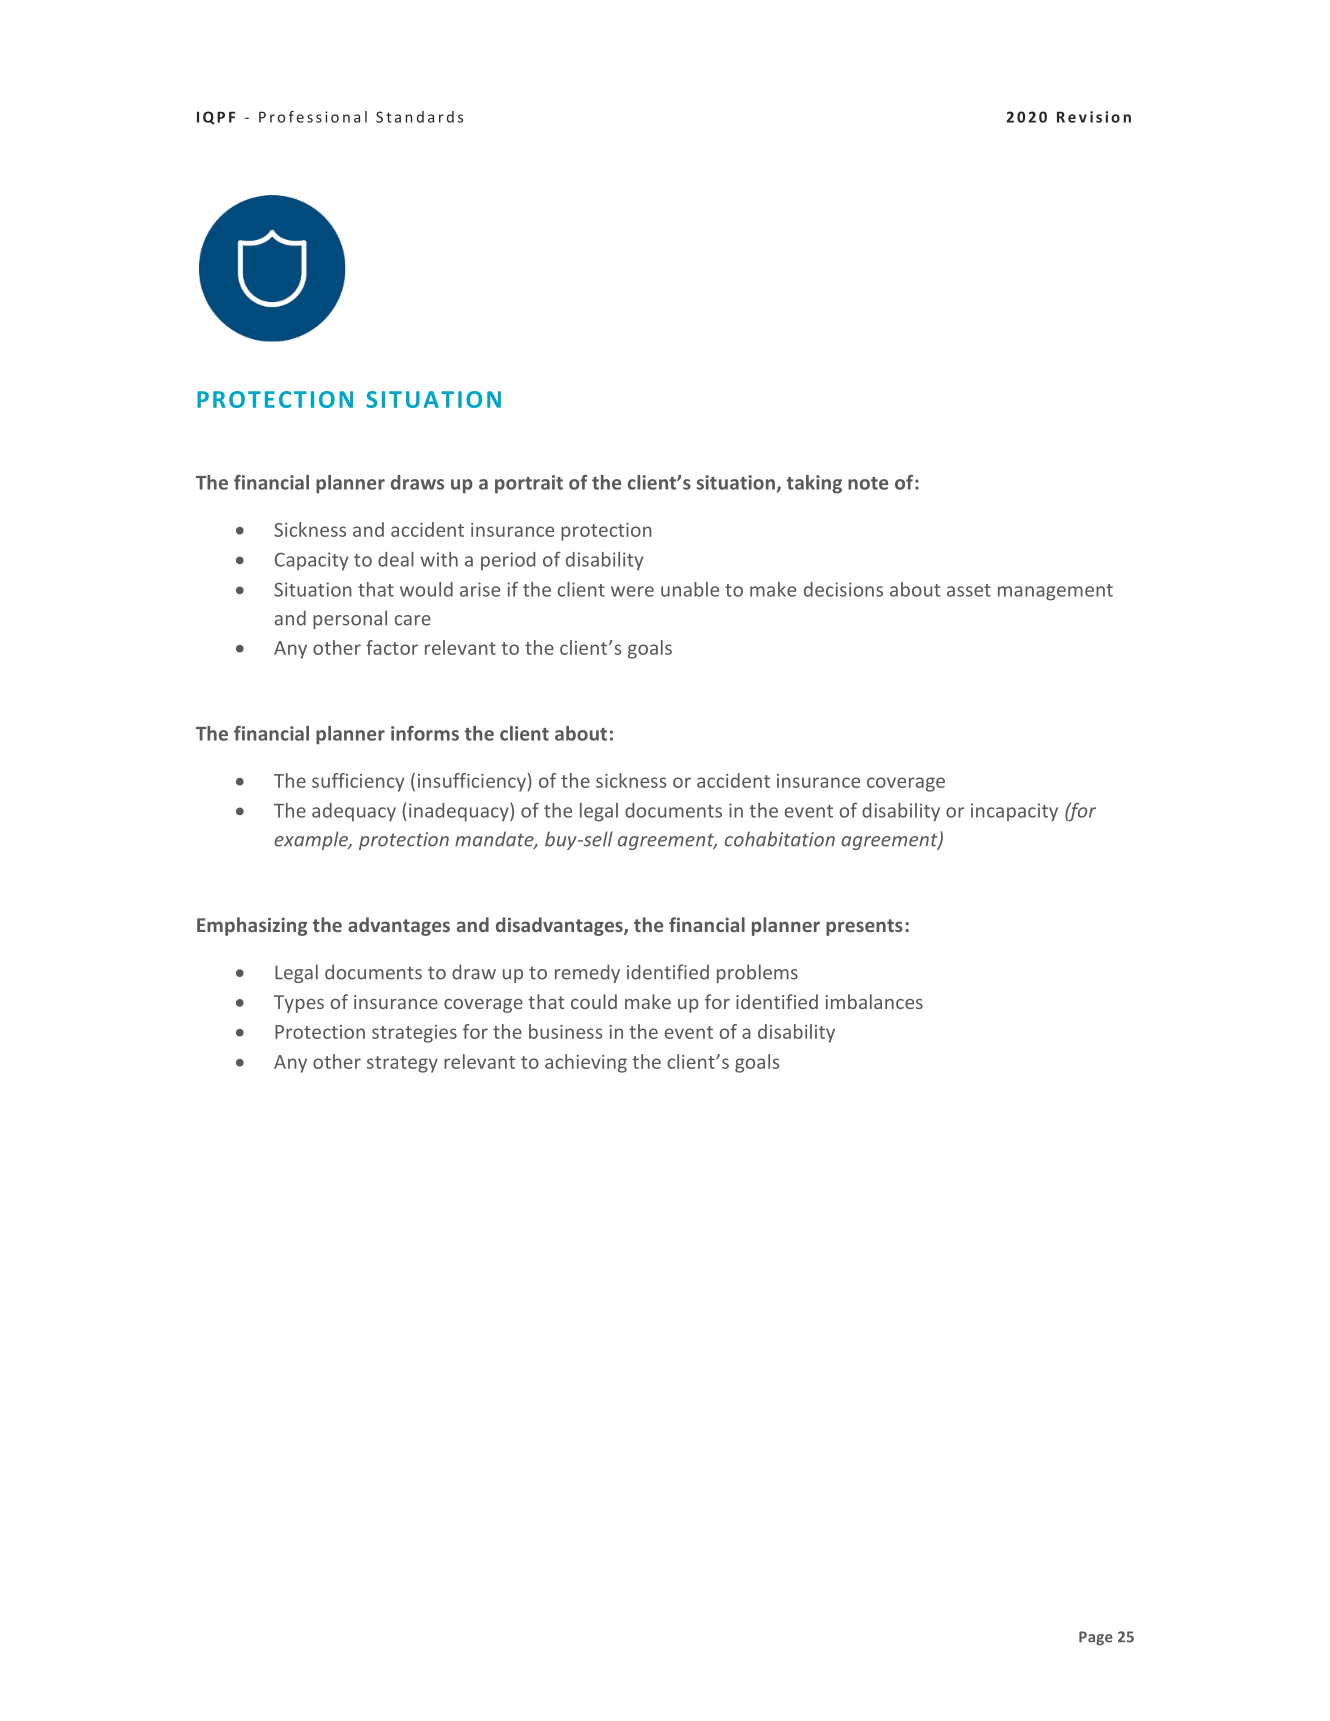 This image has height=1721, width=1330. What do you see at coordinates (586, 1063) in the image?
I see `achieving` at bounding box center [586, 1063].
